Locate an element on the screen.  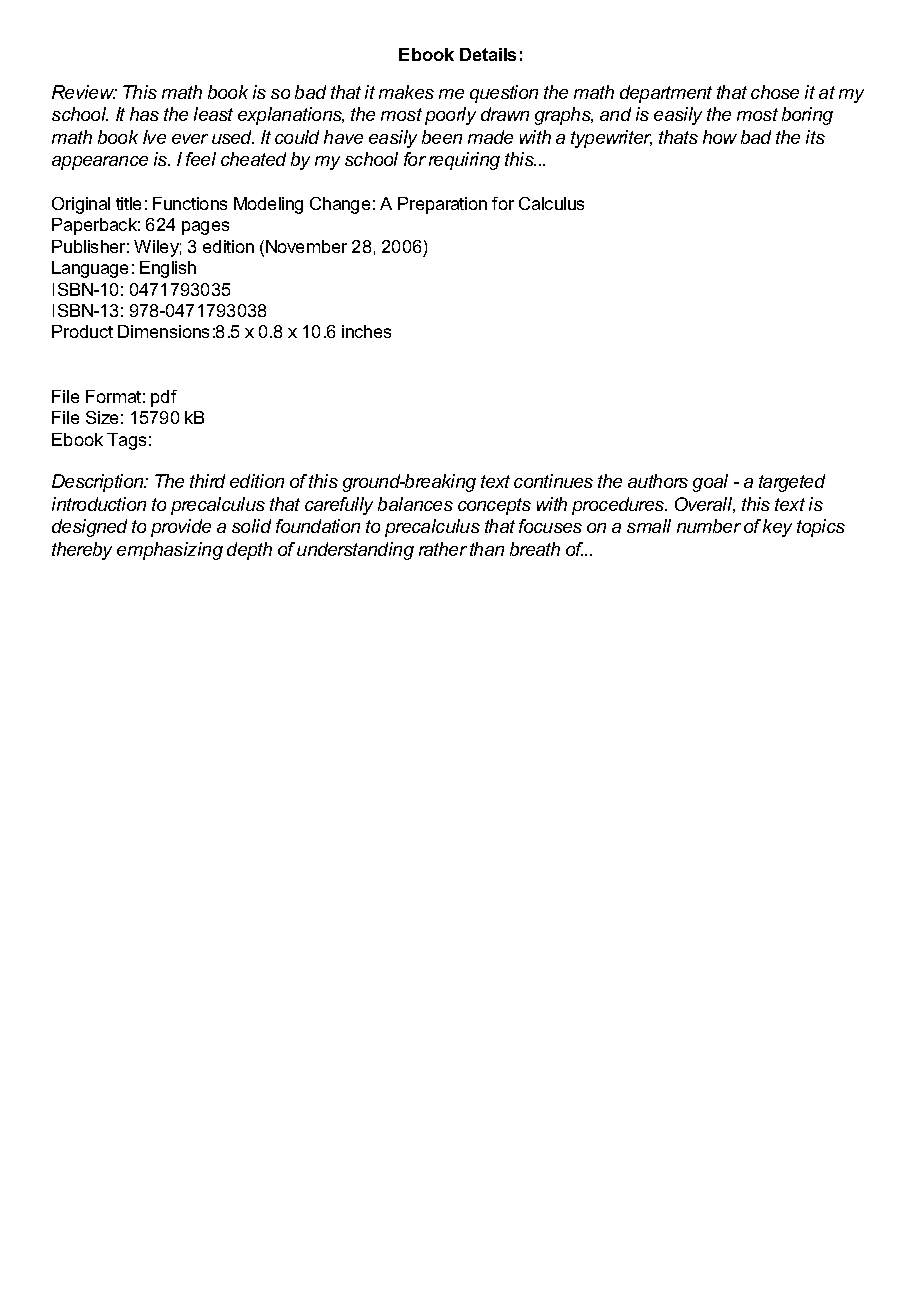
provide is located at coordinates (181, 528).
